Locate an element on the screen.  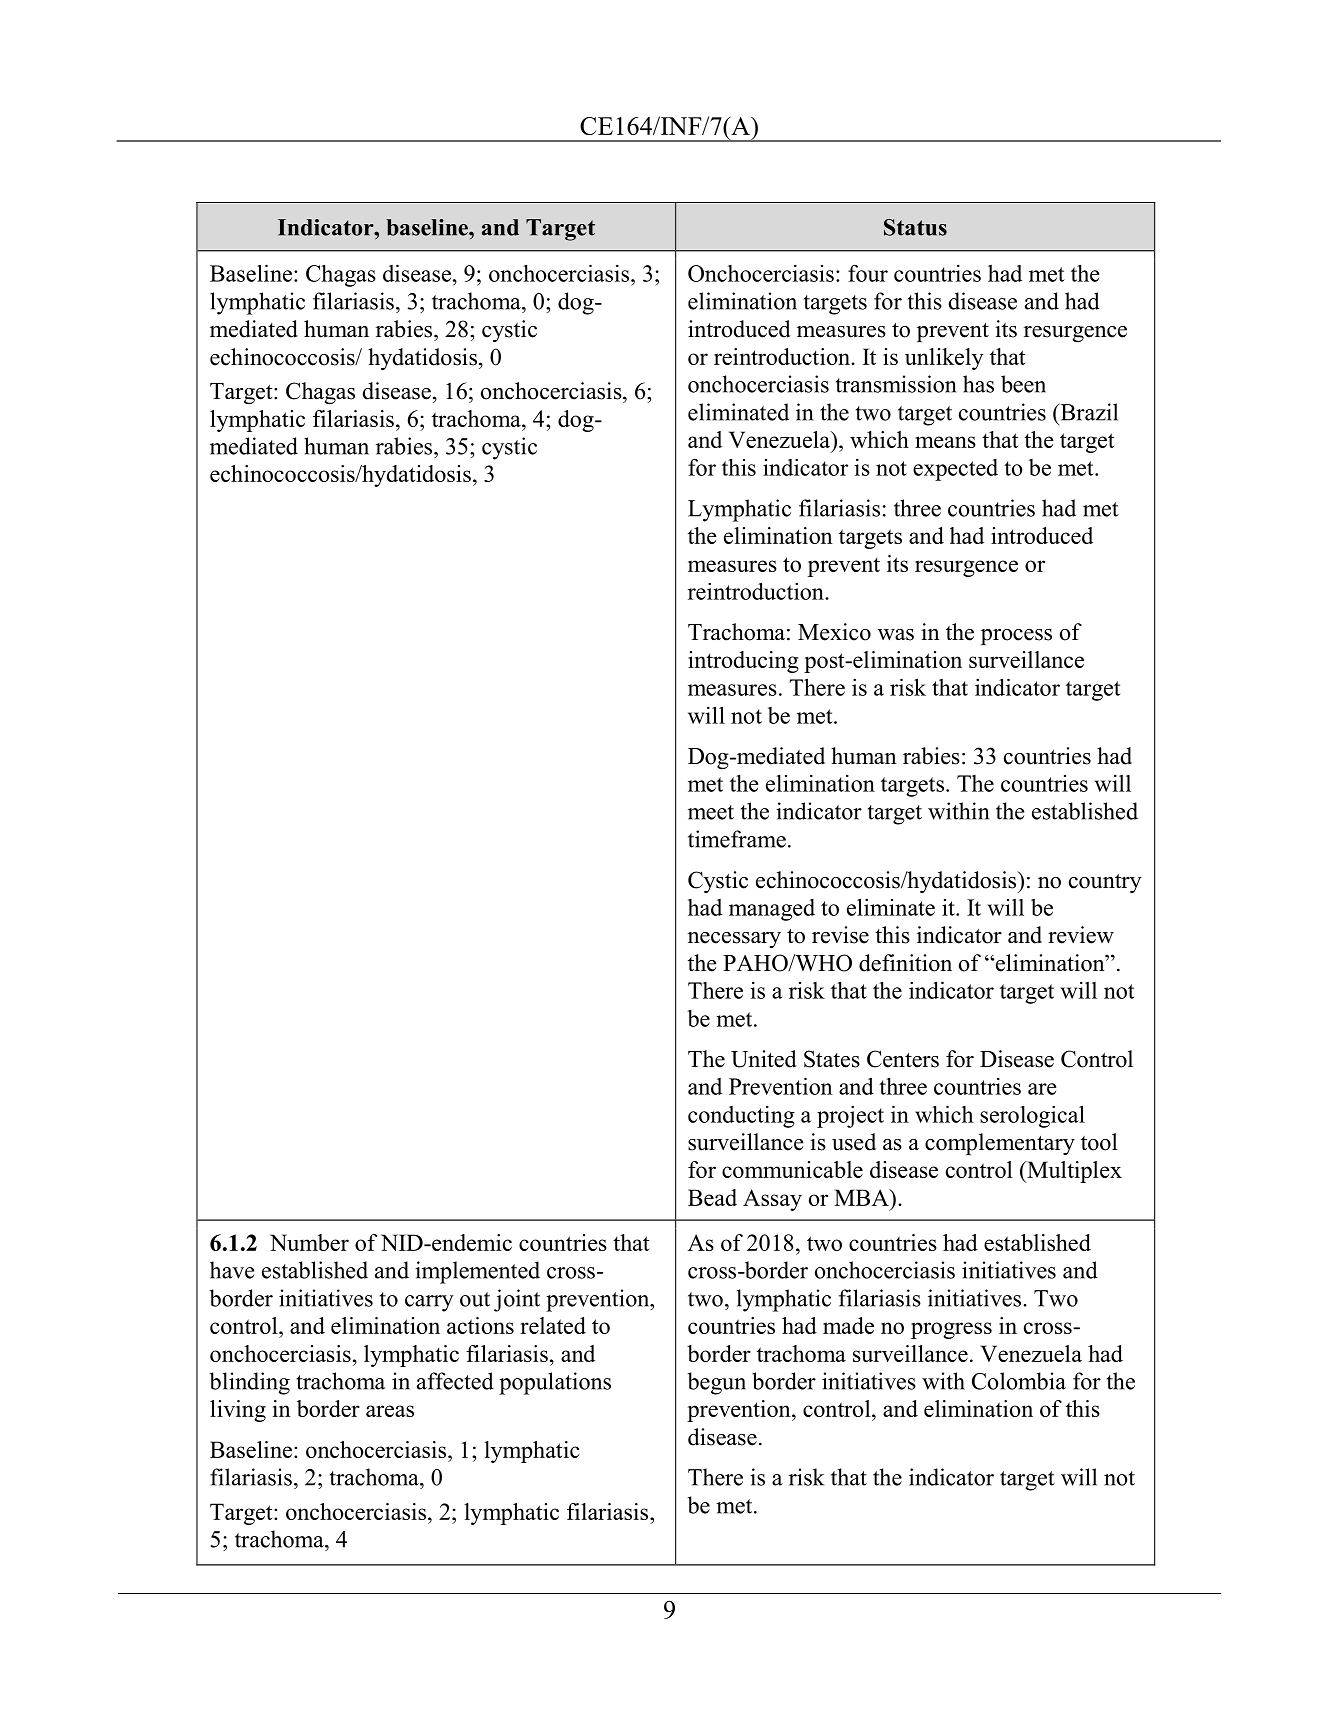
unlikely is located at coordinates (944, 359).
